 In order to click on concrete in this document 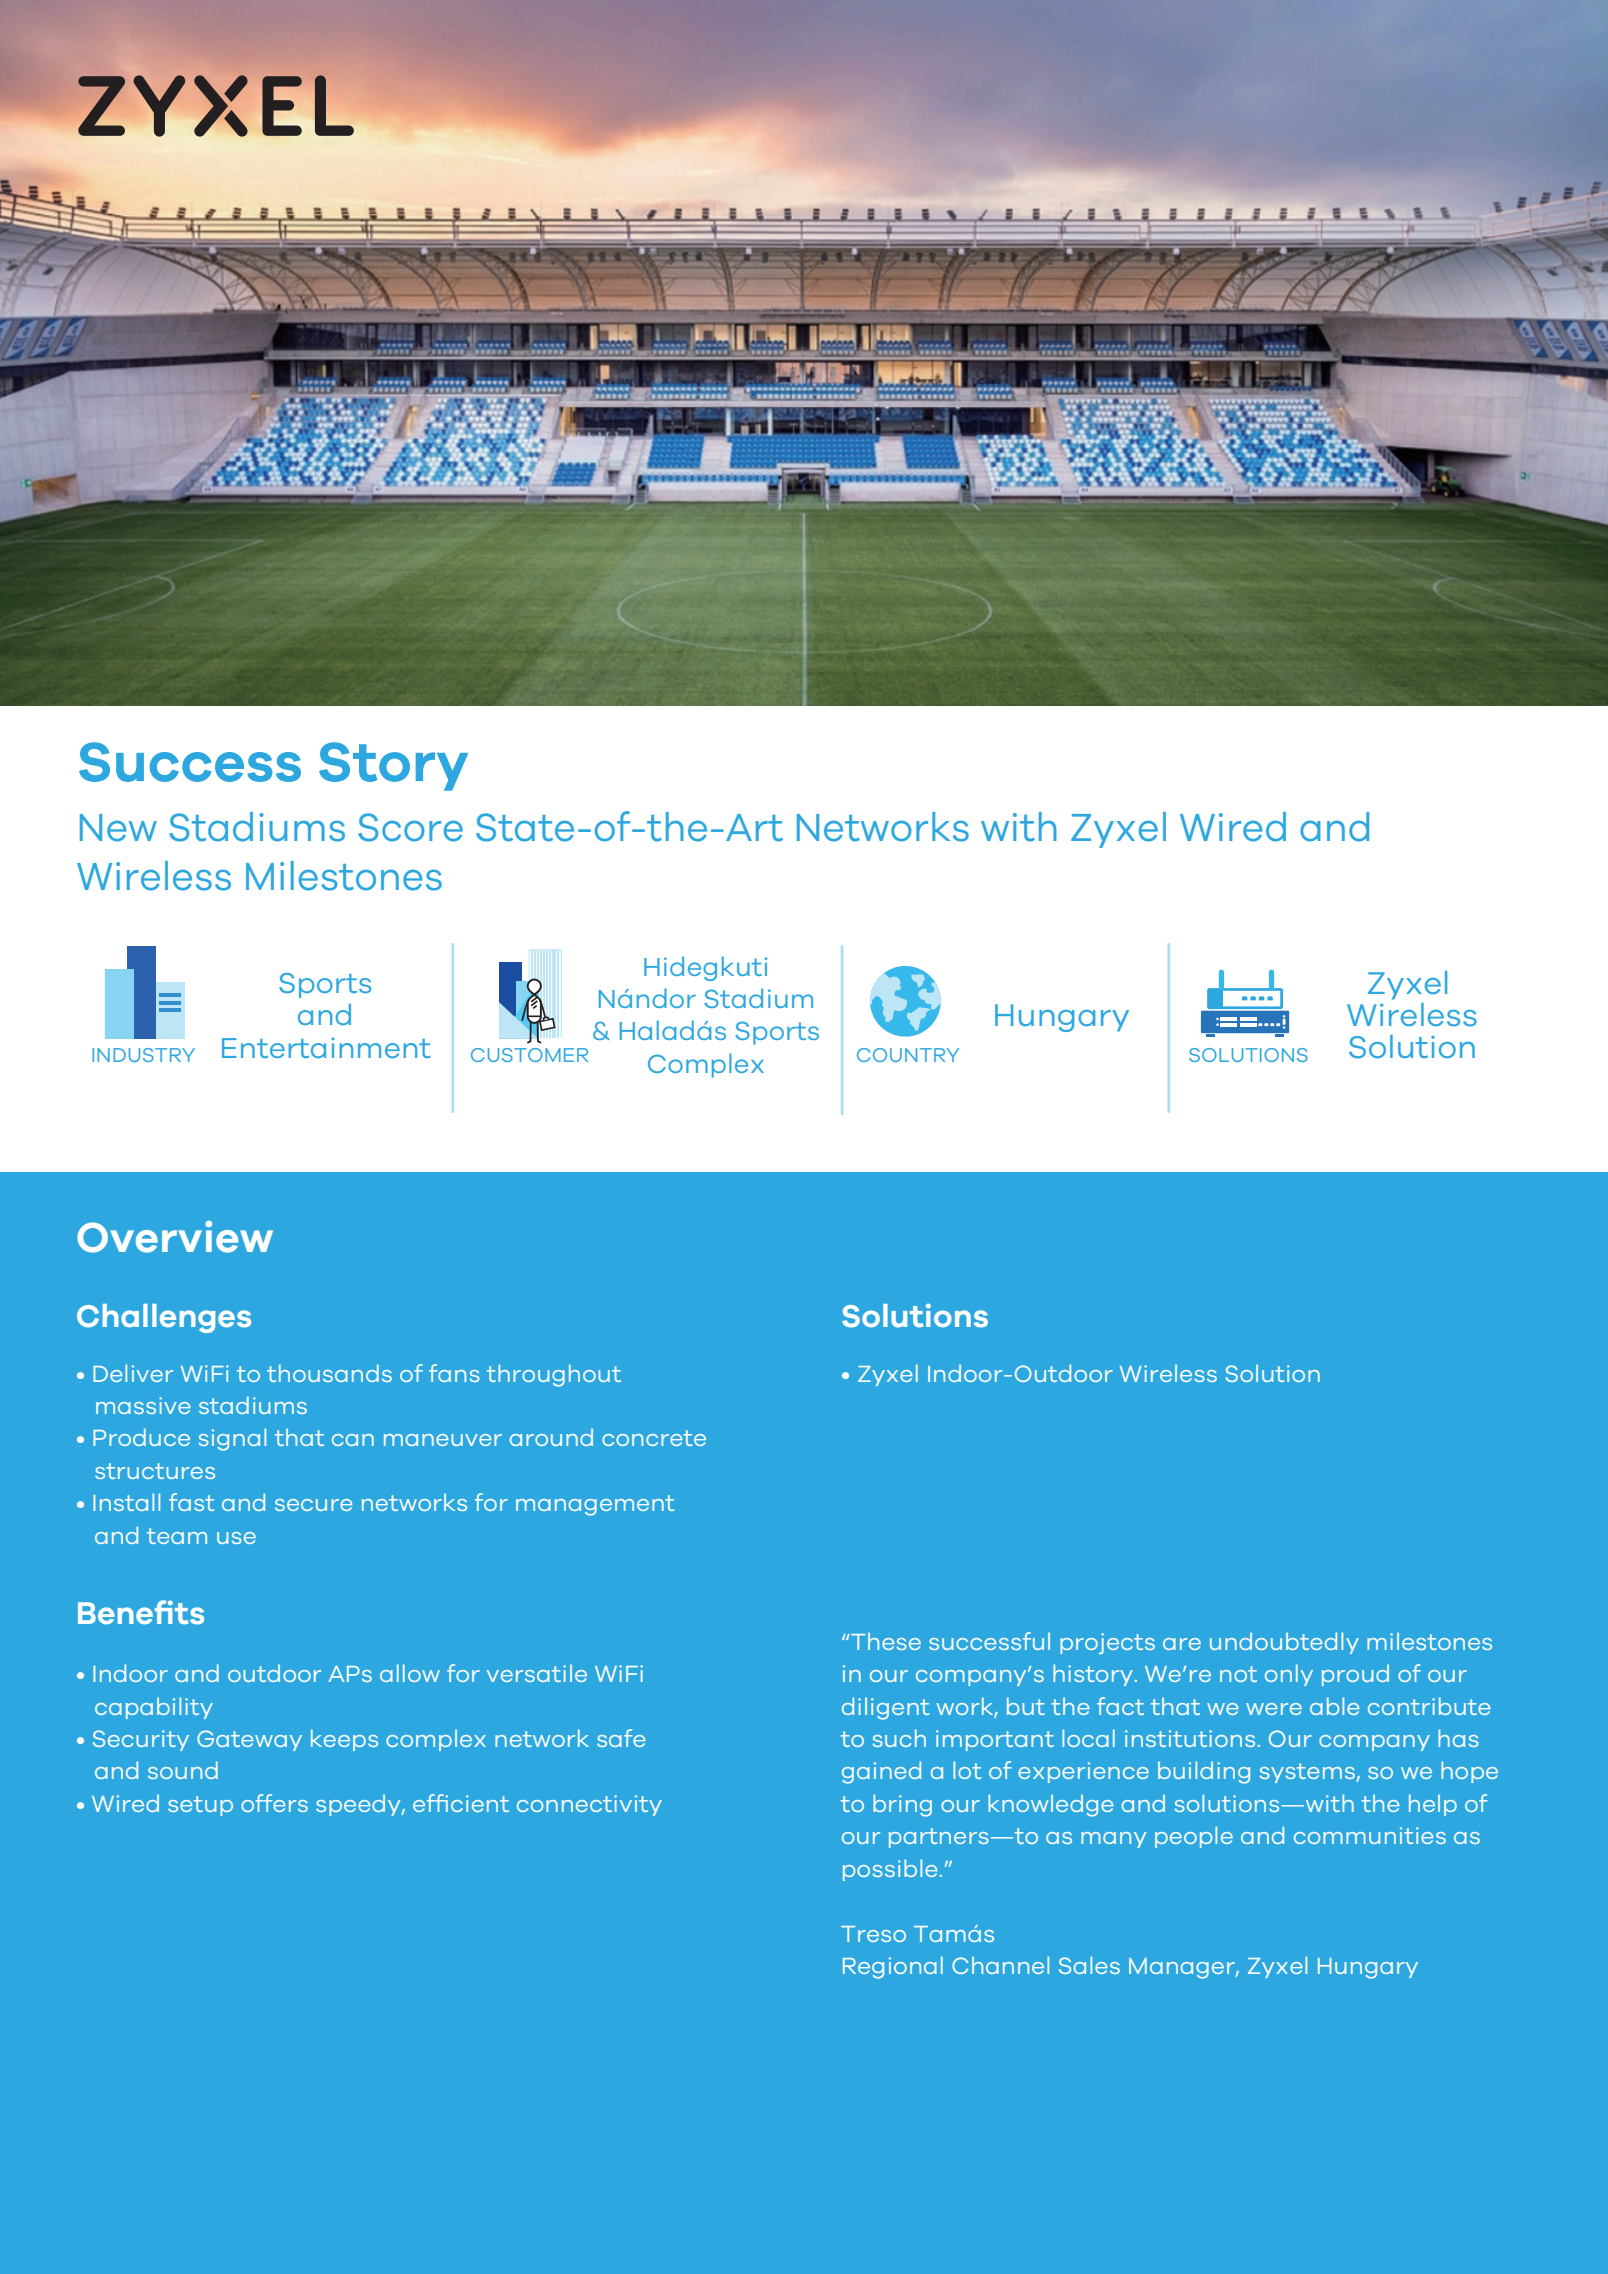, I will do `click(654, 1438)`.
